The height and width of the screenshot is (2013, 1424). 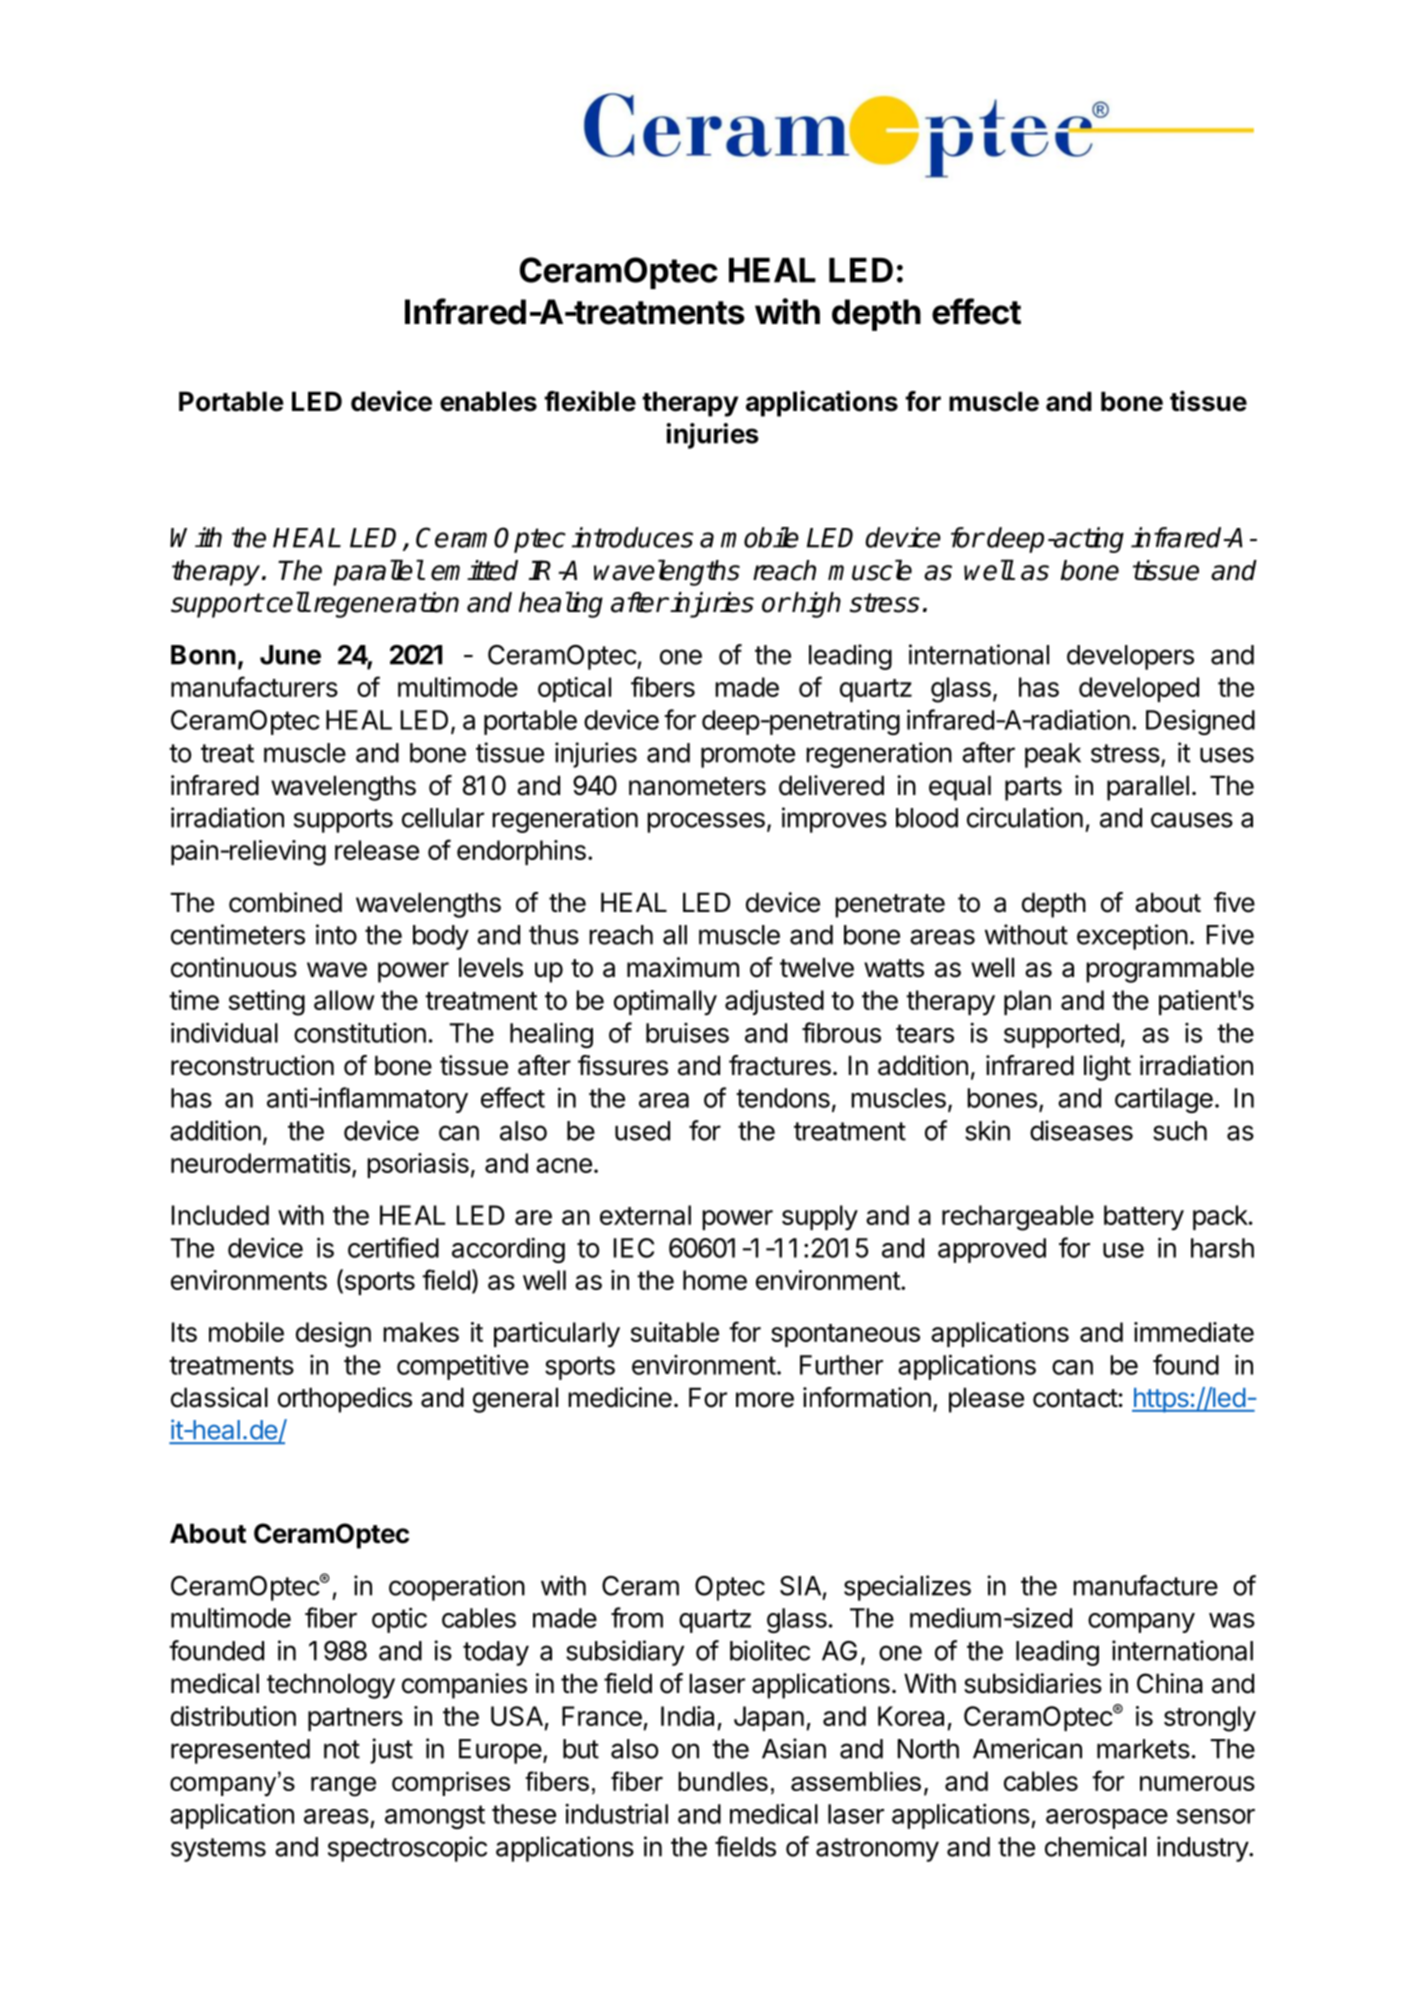 What do you see at coordinates (1107, 1819) in the screenshot?
I see `aerospace` at bounding box center [1107, 1819].
